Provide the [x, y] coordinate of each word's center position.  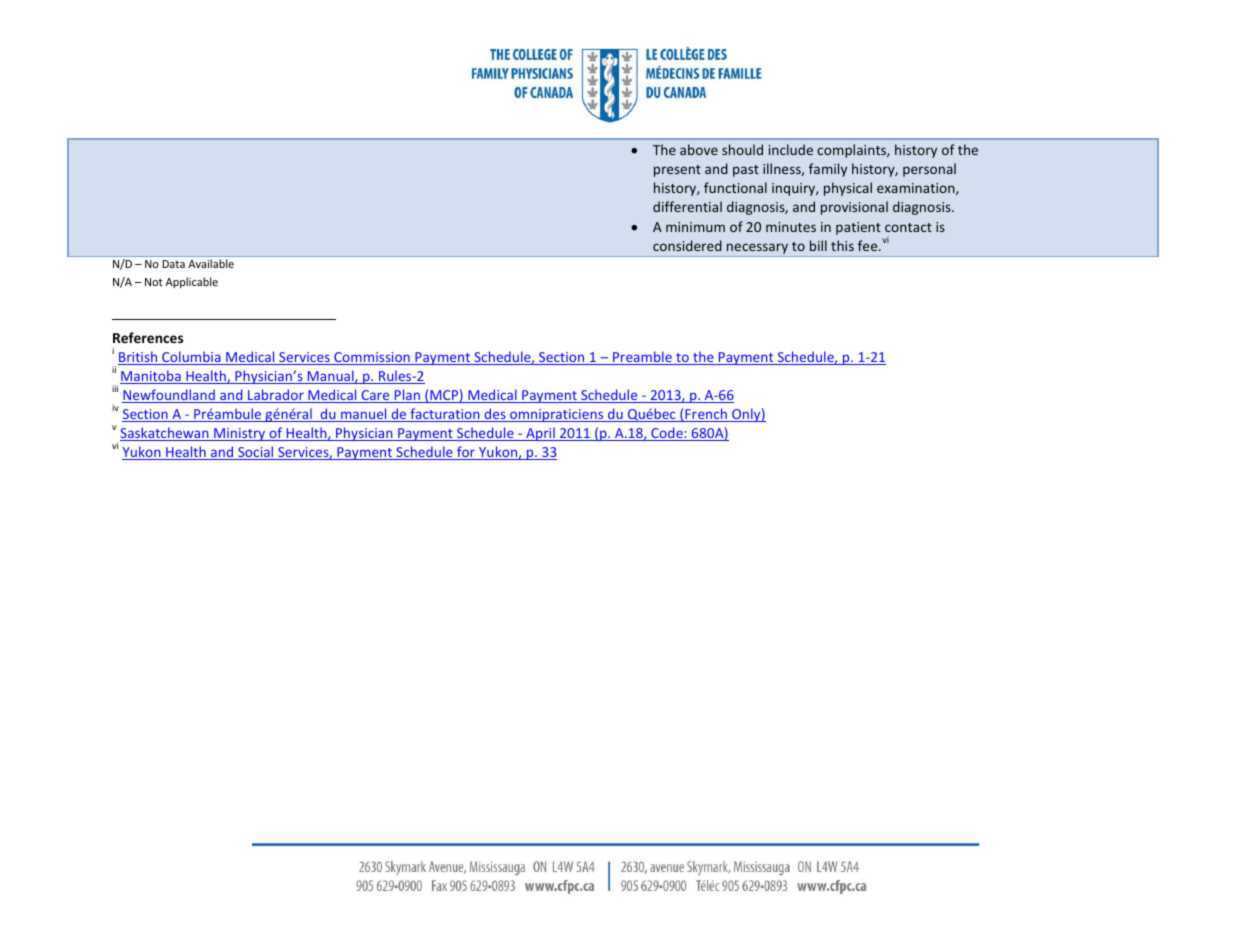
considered [687, 245]
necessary [757, 248]
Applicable [192, 282]
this [842, 245]
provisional [854, 208]
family [828, 170]
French [706, 415]
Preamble [642, 358]
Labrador [276, 396]
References [148, 337]
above [699, 149]
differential [687, 206]
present [677, 171]
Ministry [240, 434]
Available [211, 263]
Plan [407, 396]
